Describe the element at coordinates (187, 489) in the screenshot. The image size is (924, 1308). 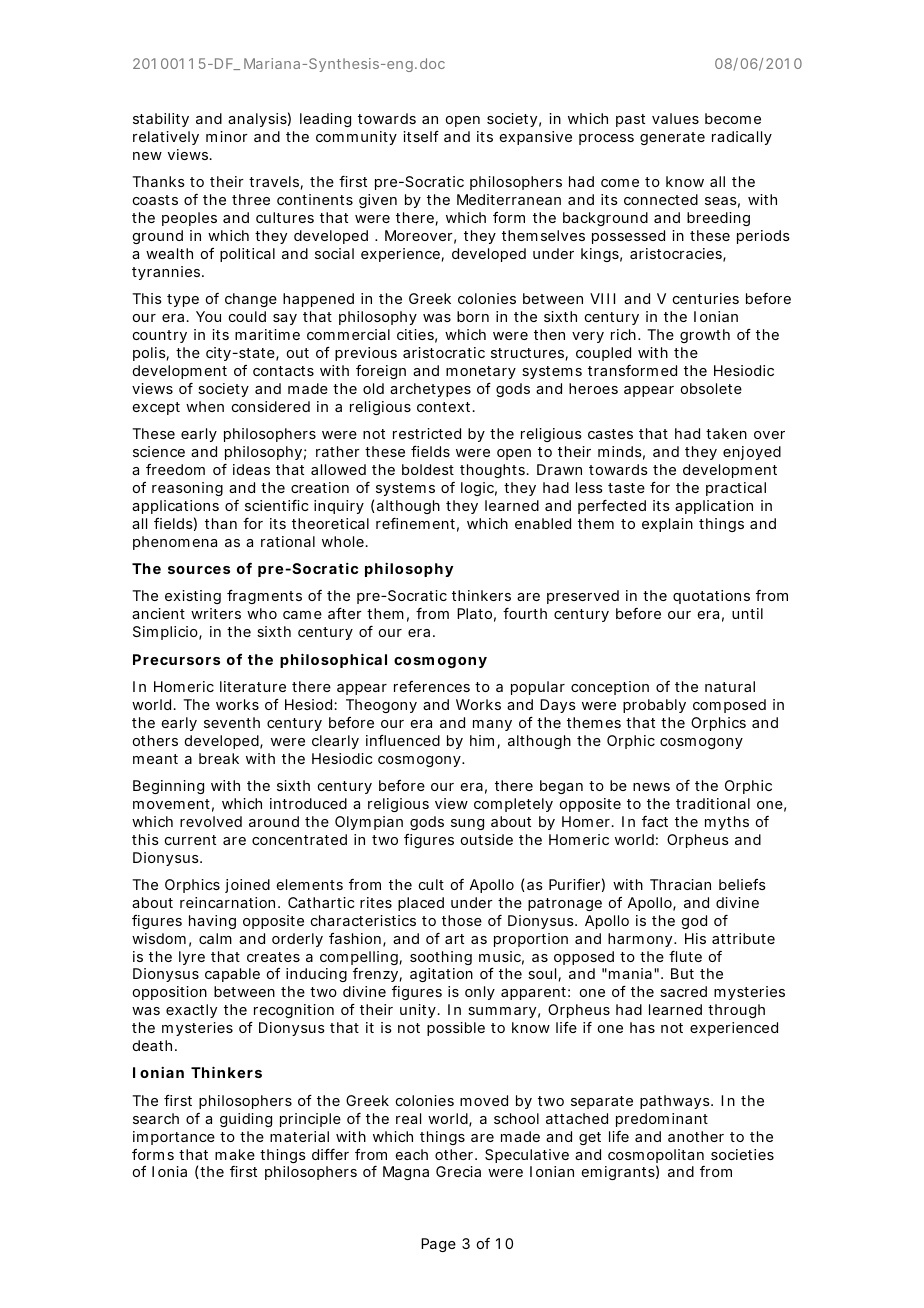
I see `reasoning` at that location.
